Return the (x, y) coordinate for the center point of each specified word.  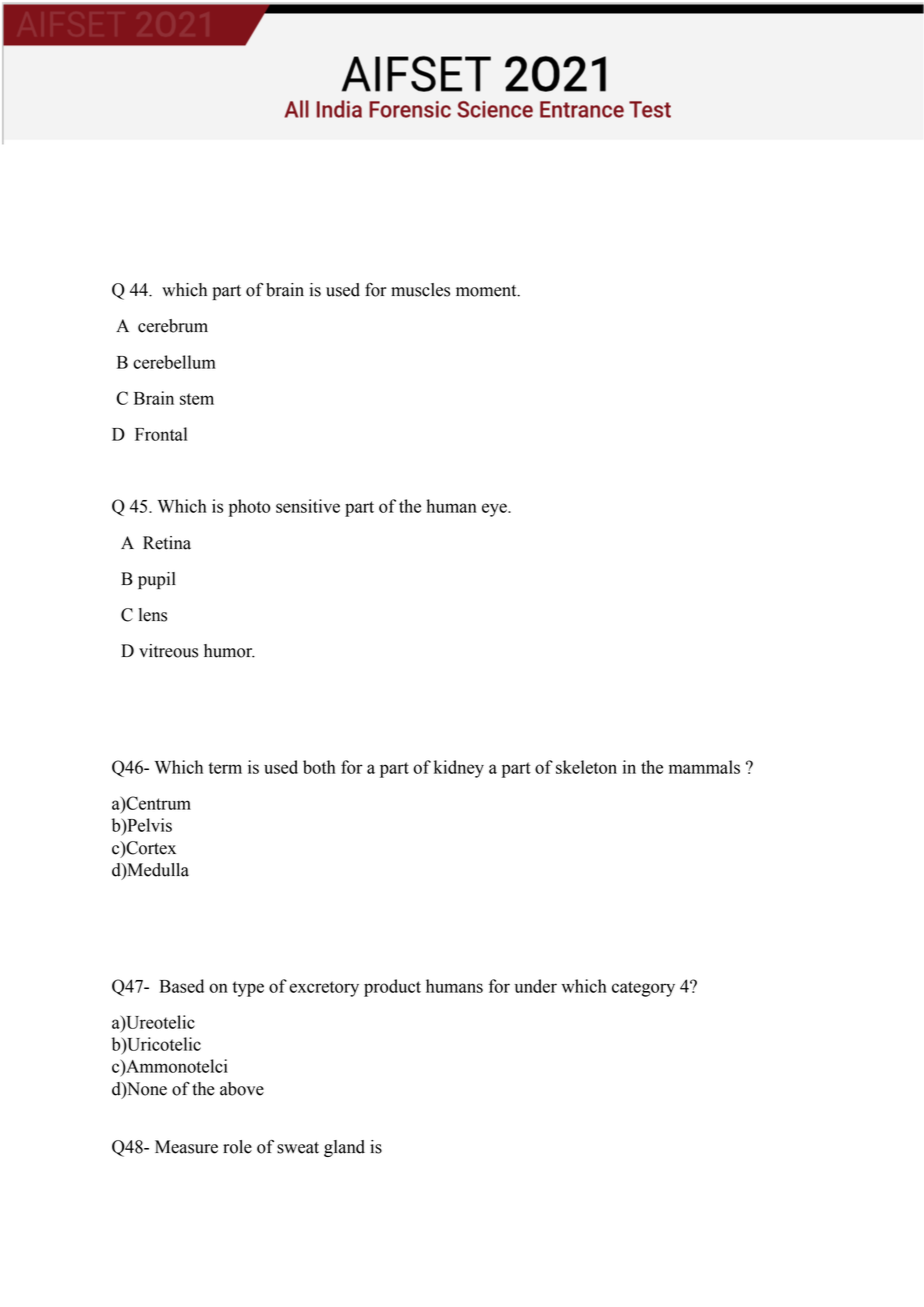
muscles (420, 290)
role (237, 1147)
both (319, 767)
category (643, 989)
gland (344, 1148)
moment (487, 291)
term (225, 768)
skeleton (586, 767)
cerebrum (173, 326)
